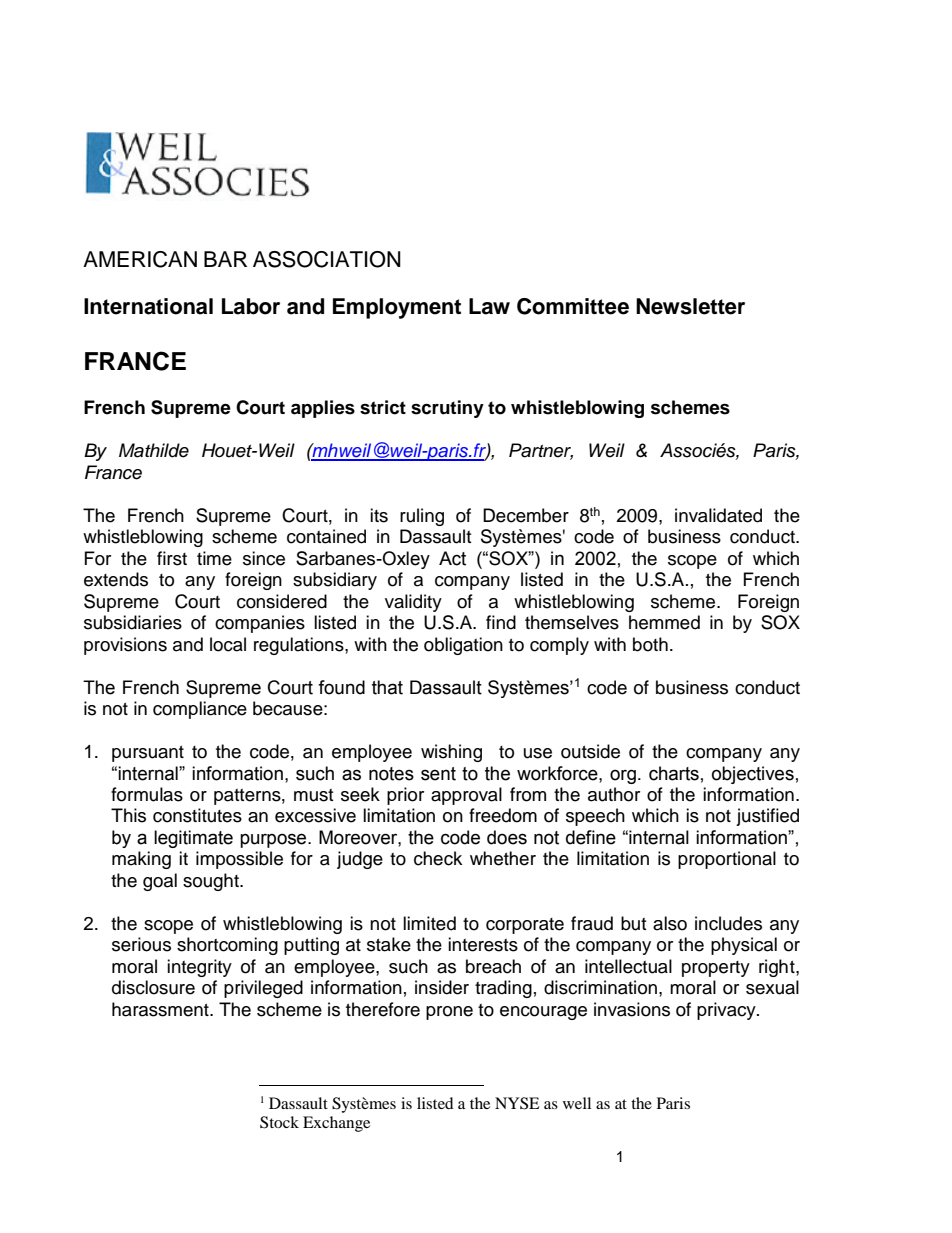  Describe the element at coordinates (387, 687) in the screenshot. I see `that` at that location.
